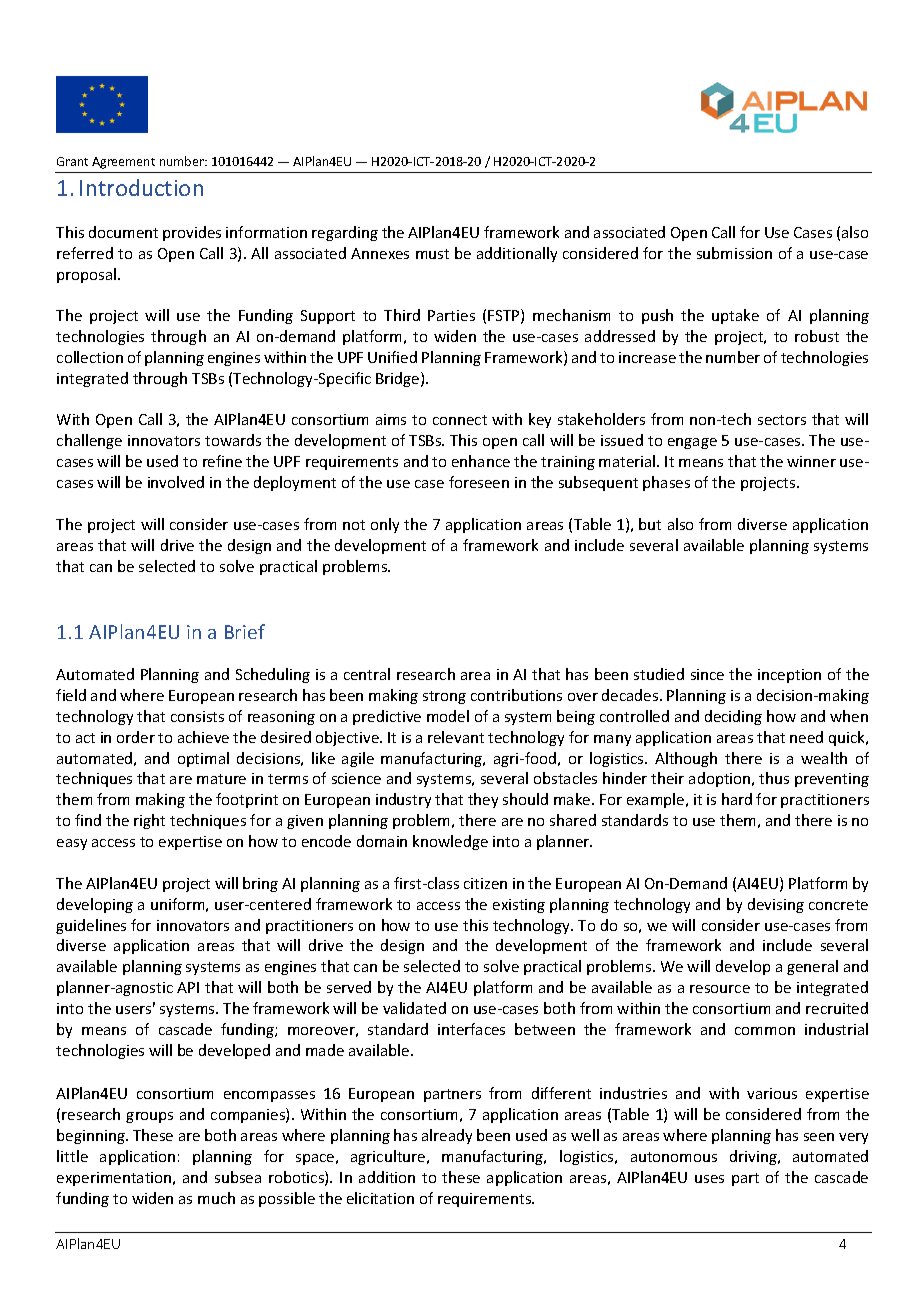 The height and width of the page is (1308, 924). What do you see at coordinates (519, 906) in the page?
I see `existing` at bounding box center [519, 906].
